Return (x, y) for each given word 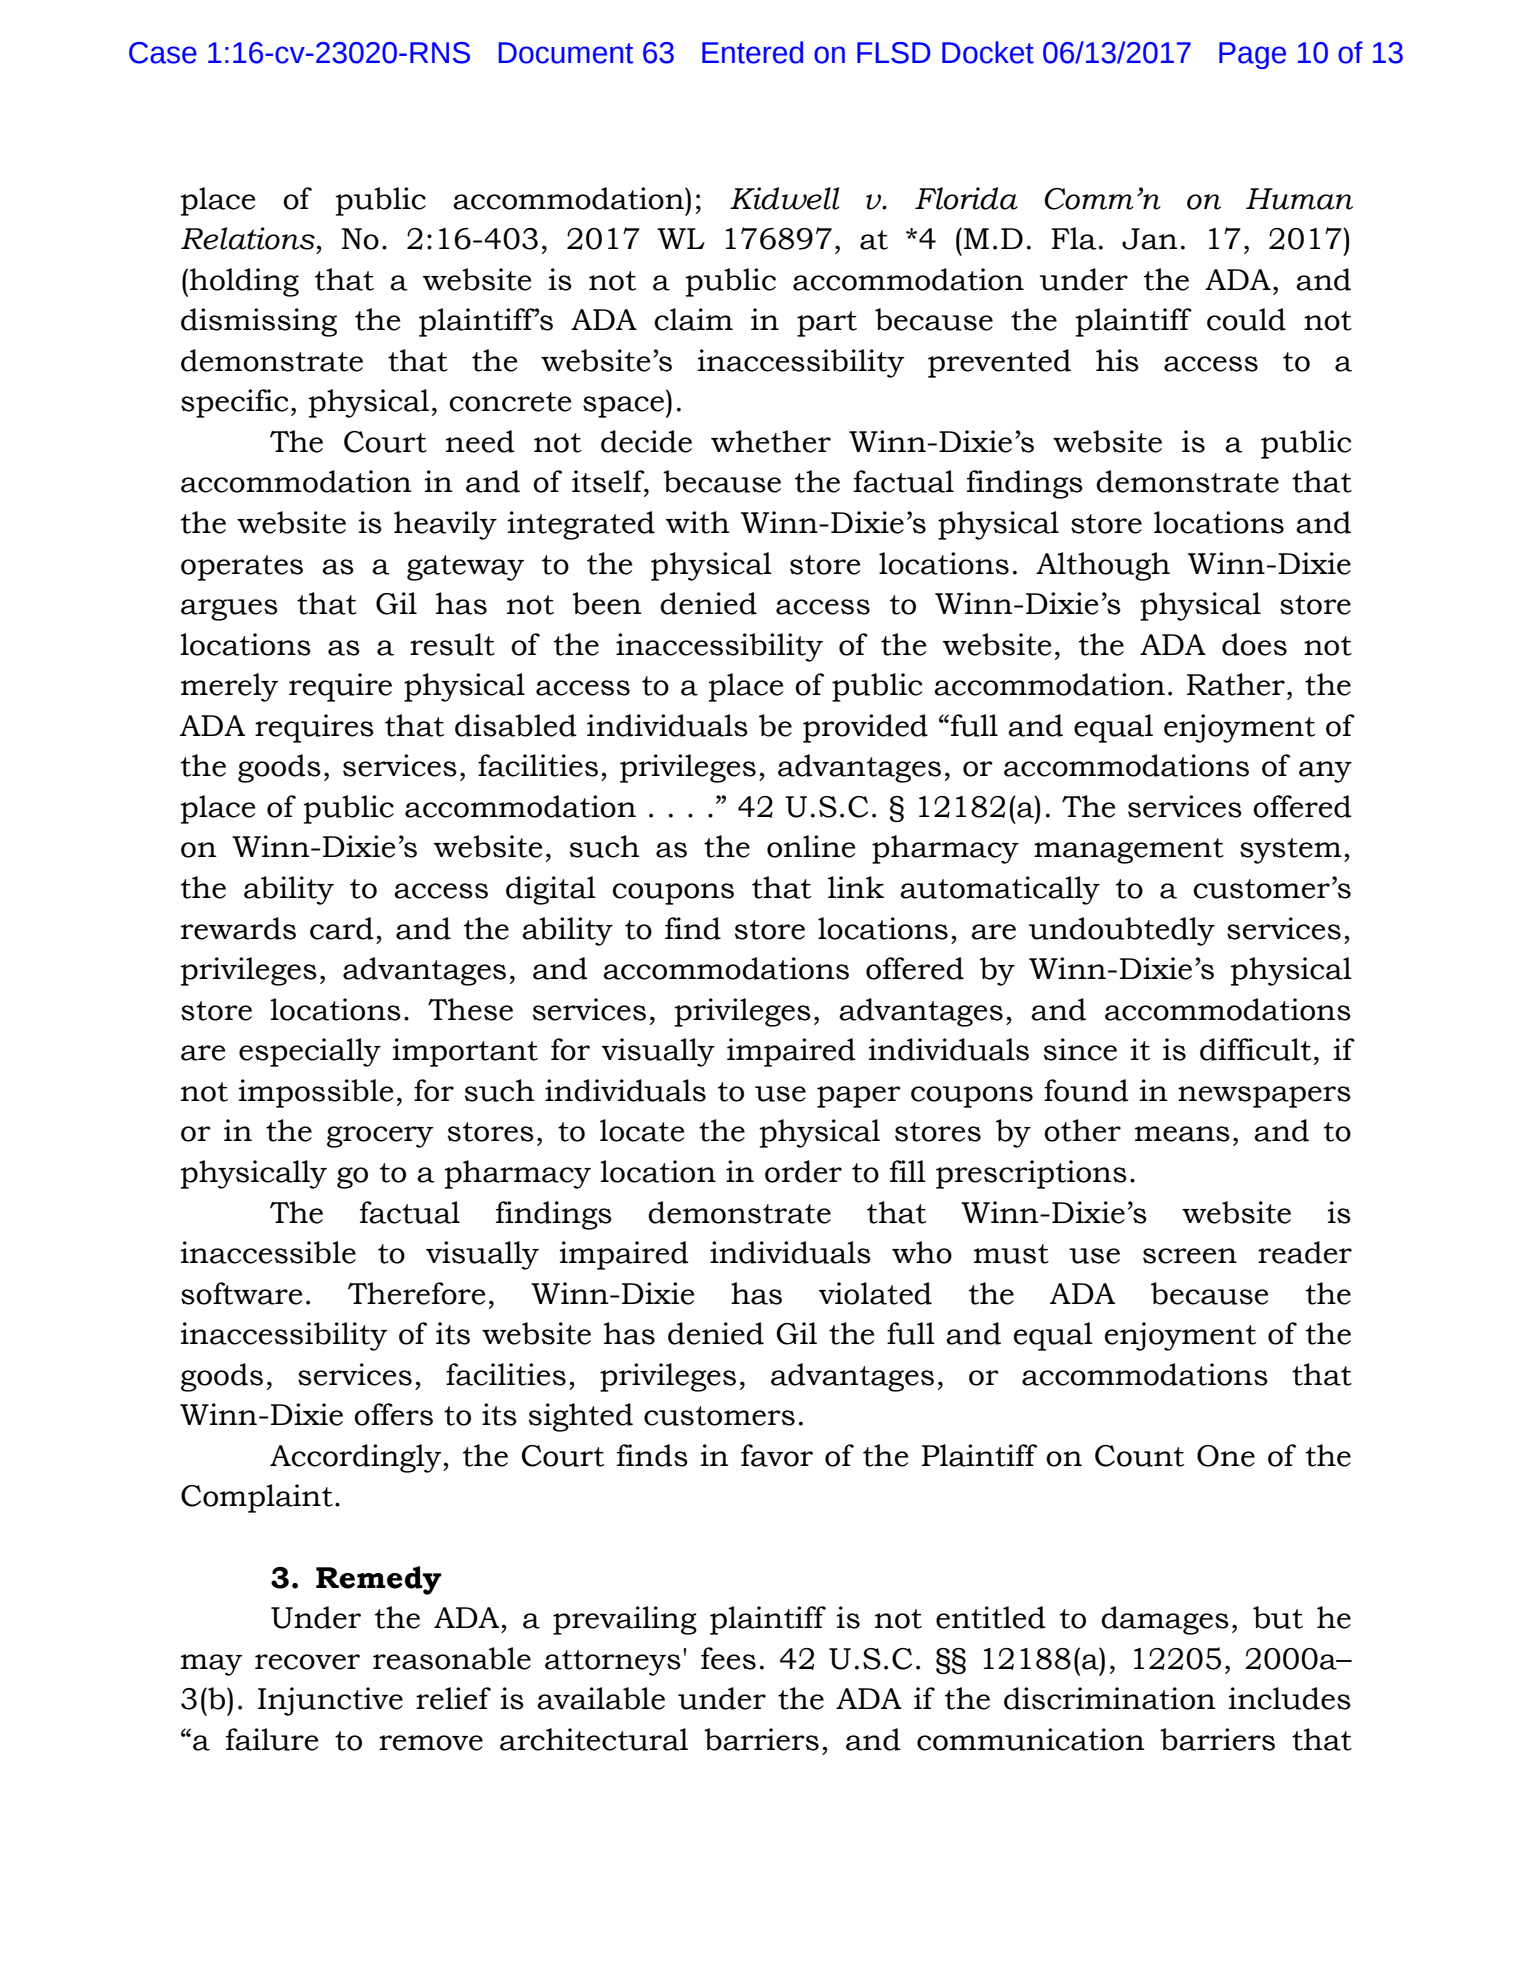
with (698, 522)
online (811, 846)
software (241, 1293)
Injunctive (330, 1701)
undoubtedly (1122, 931)
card (342, 928)
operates (242, 568)
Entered (752, 52)
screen (1190, 1256)
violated (875, 1293)
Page (1252, 55)
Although (1103, 566)
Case (163, 53)
